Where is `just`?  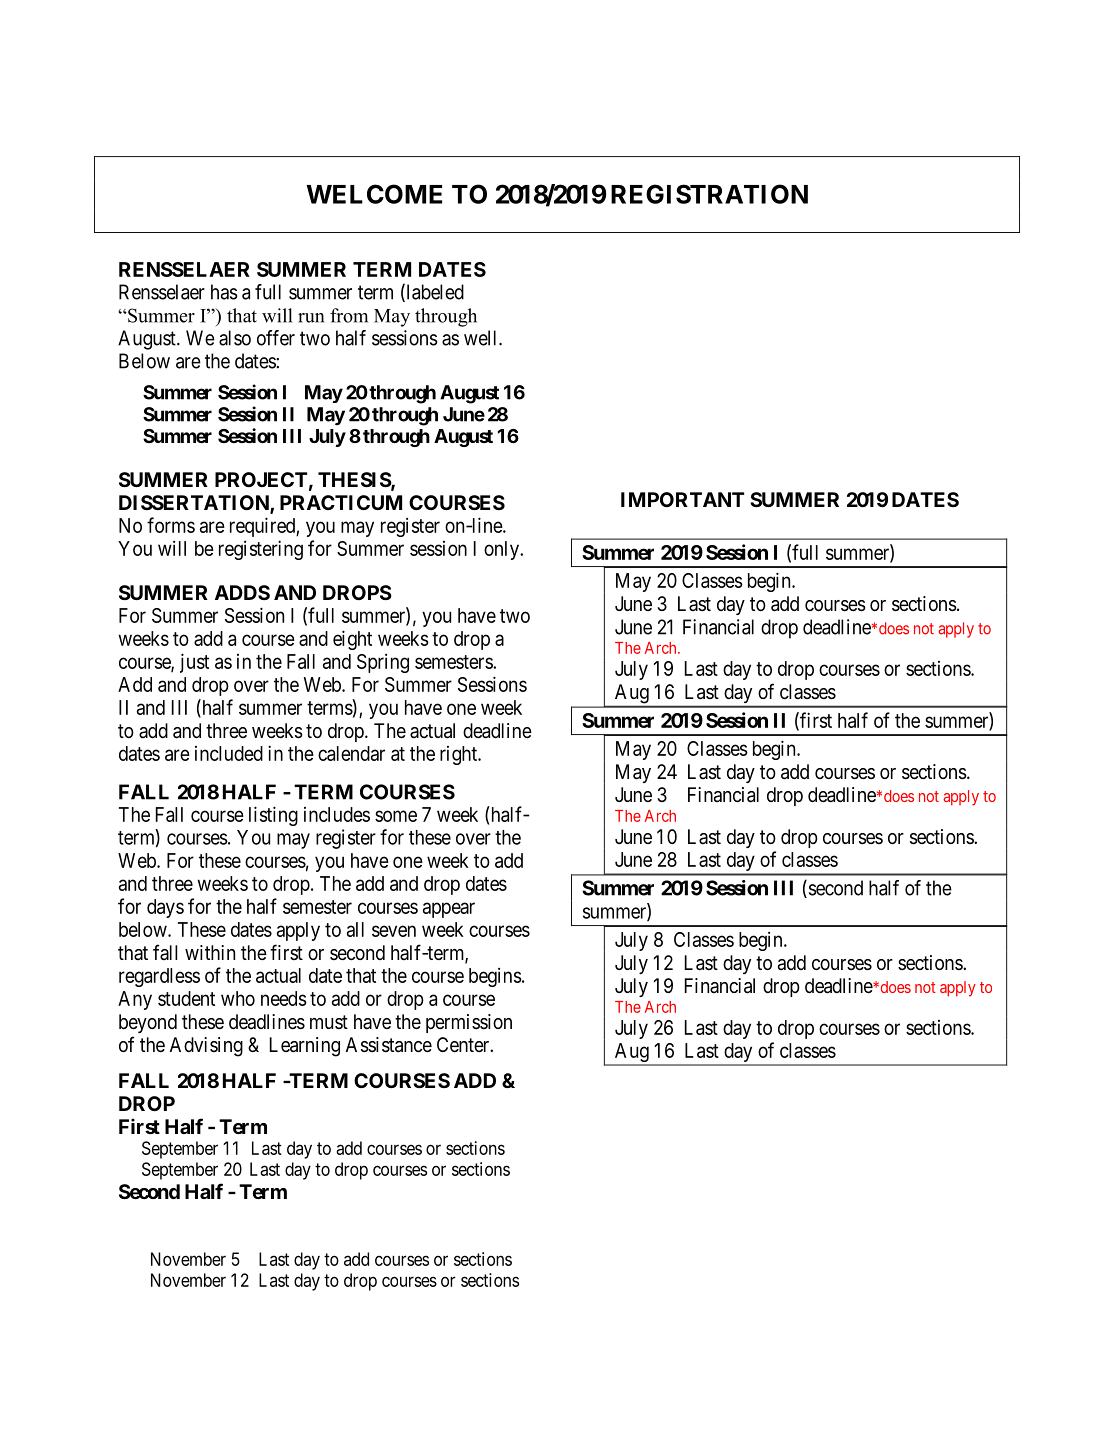
just is located at coordinates (194, 663).
